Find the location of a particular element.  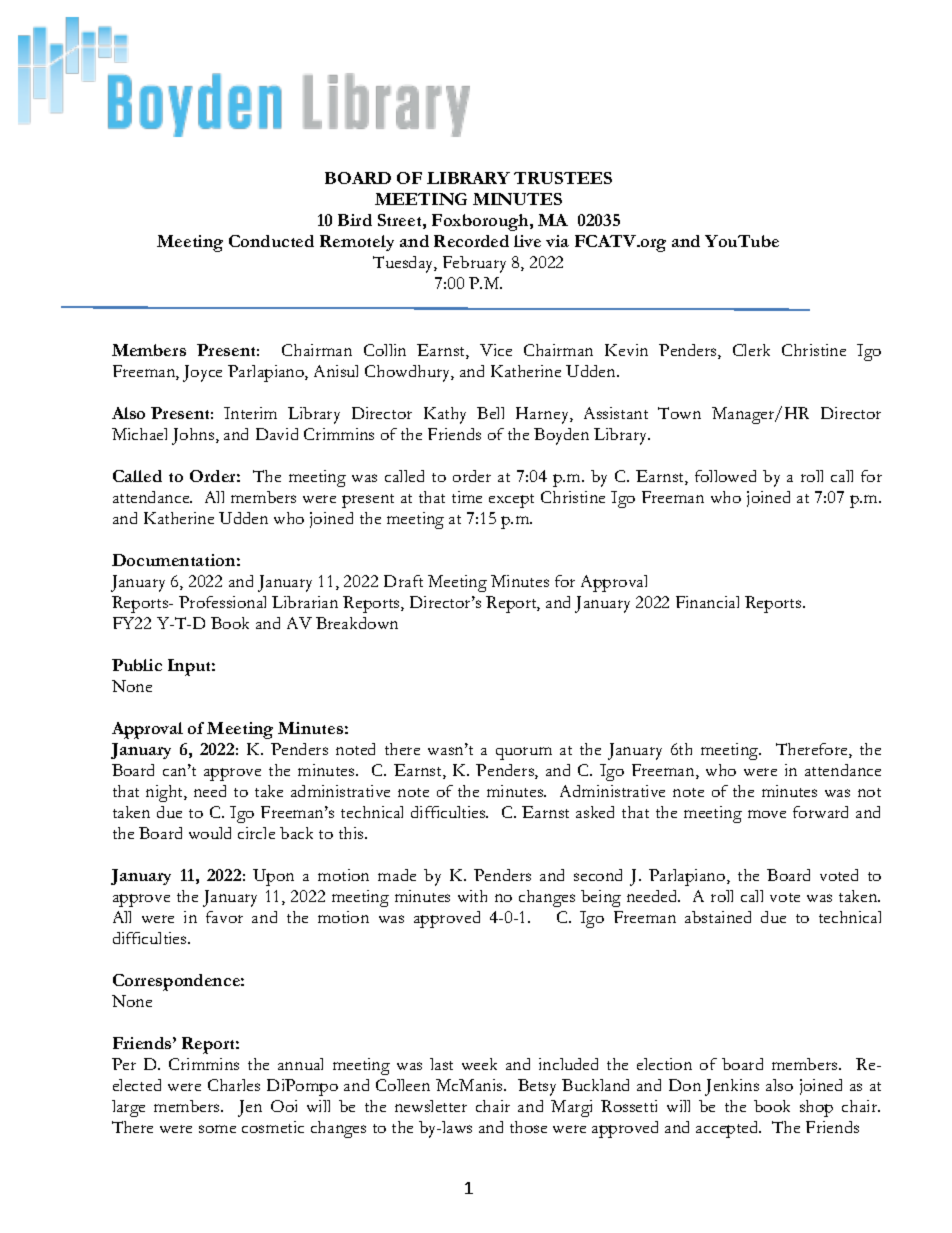

Breakdown is located at coordinates (357, 623).
